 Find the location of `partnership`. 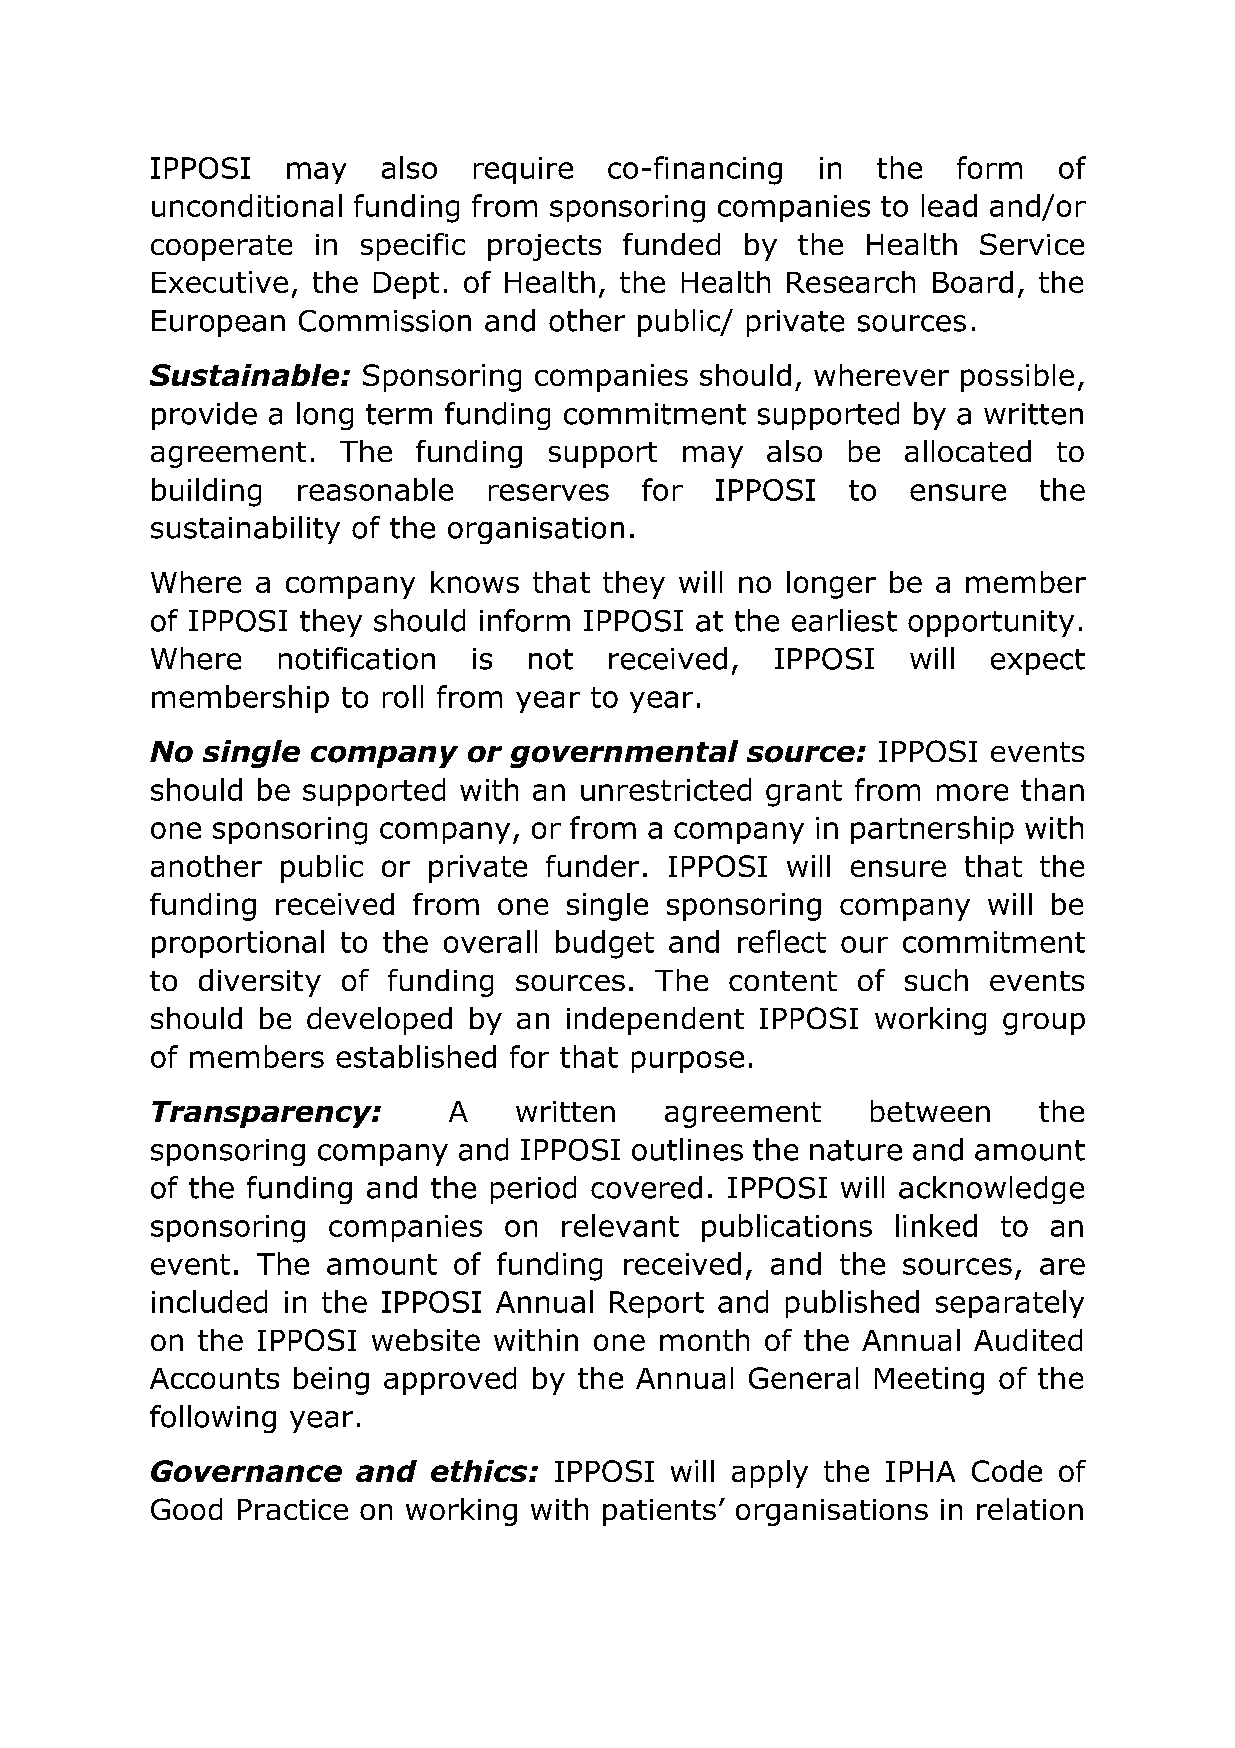

partnership is located at coordinates (932, 830).
